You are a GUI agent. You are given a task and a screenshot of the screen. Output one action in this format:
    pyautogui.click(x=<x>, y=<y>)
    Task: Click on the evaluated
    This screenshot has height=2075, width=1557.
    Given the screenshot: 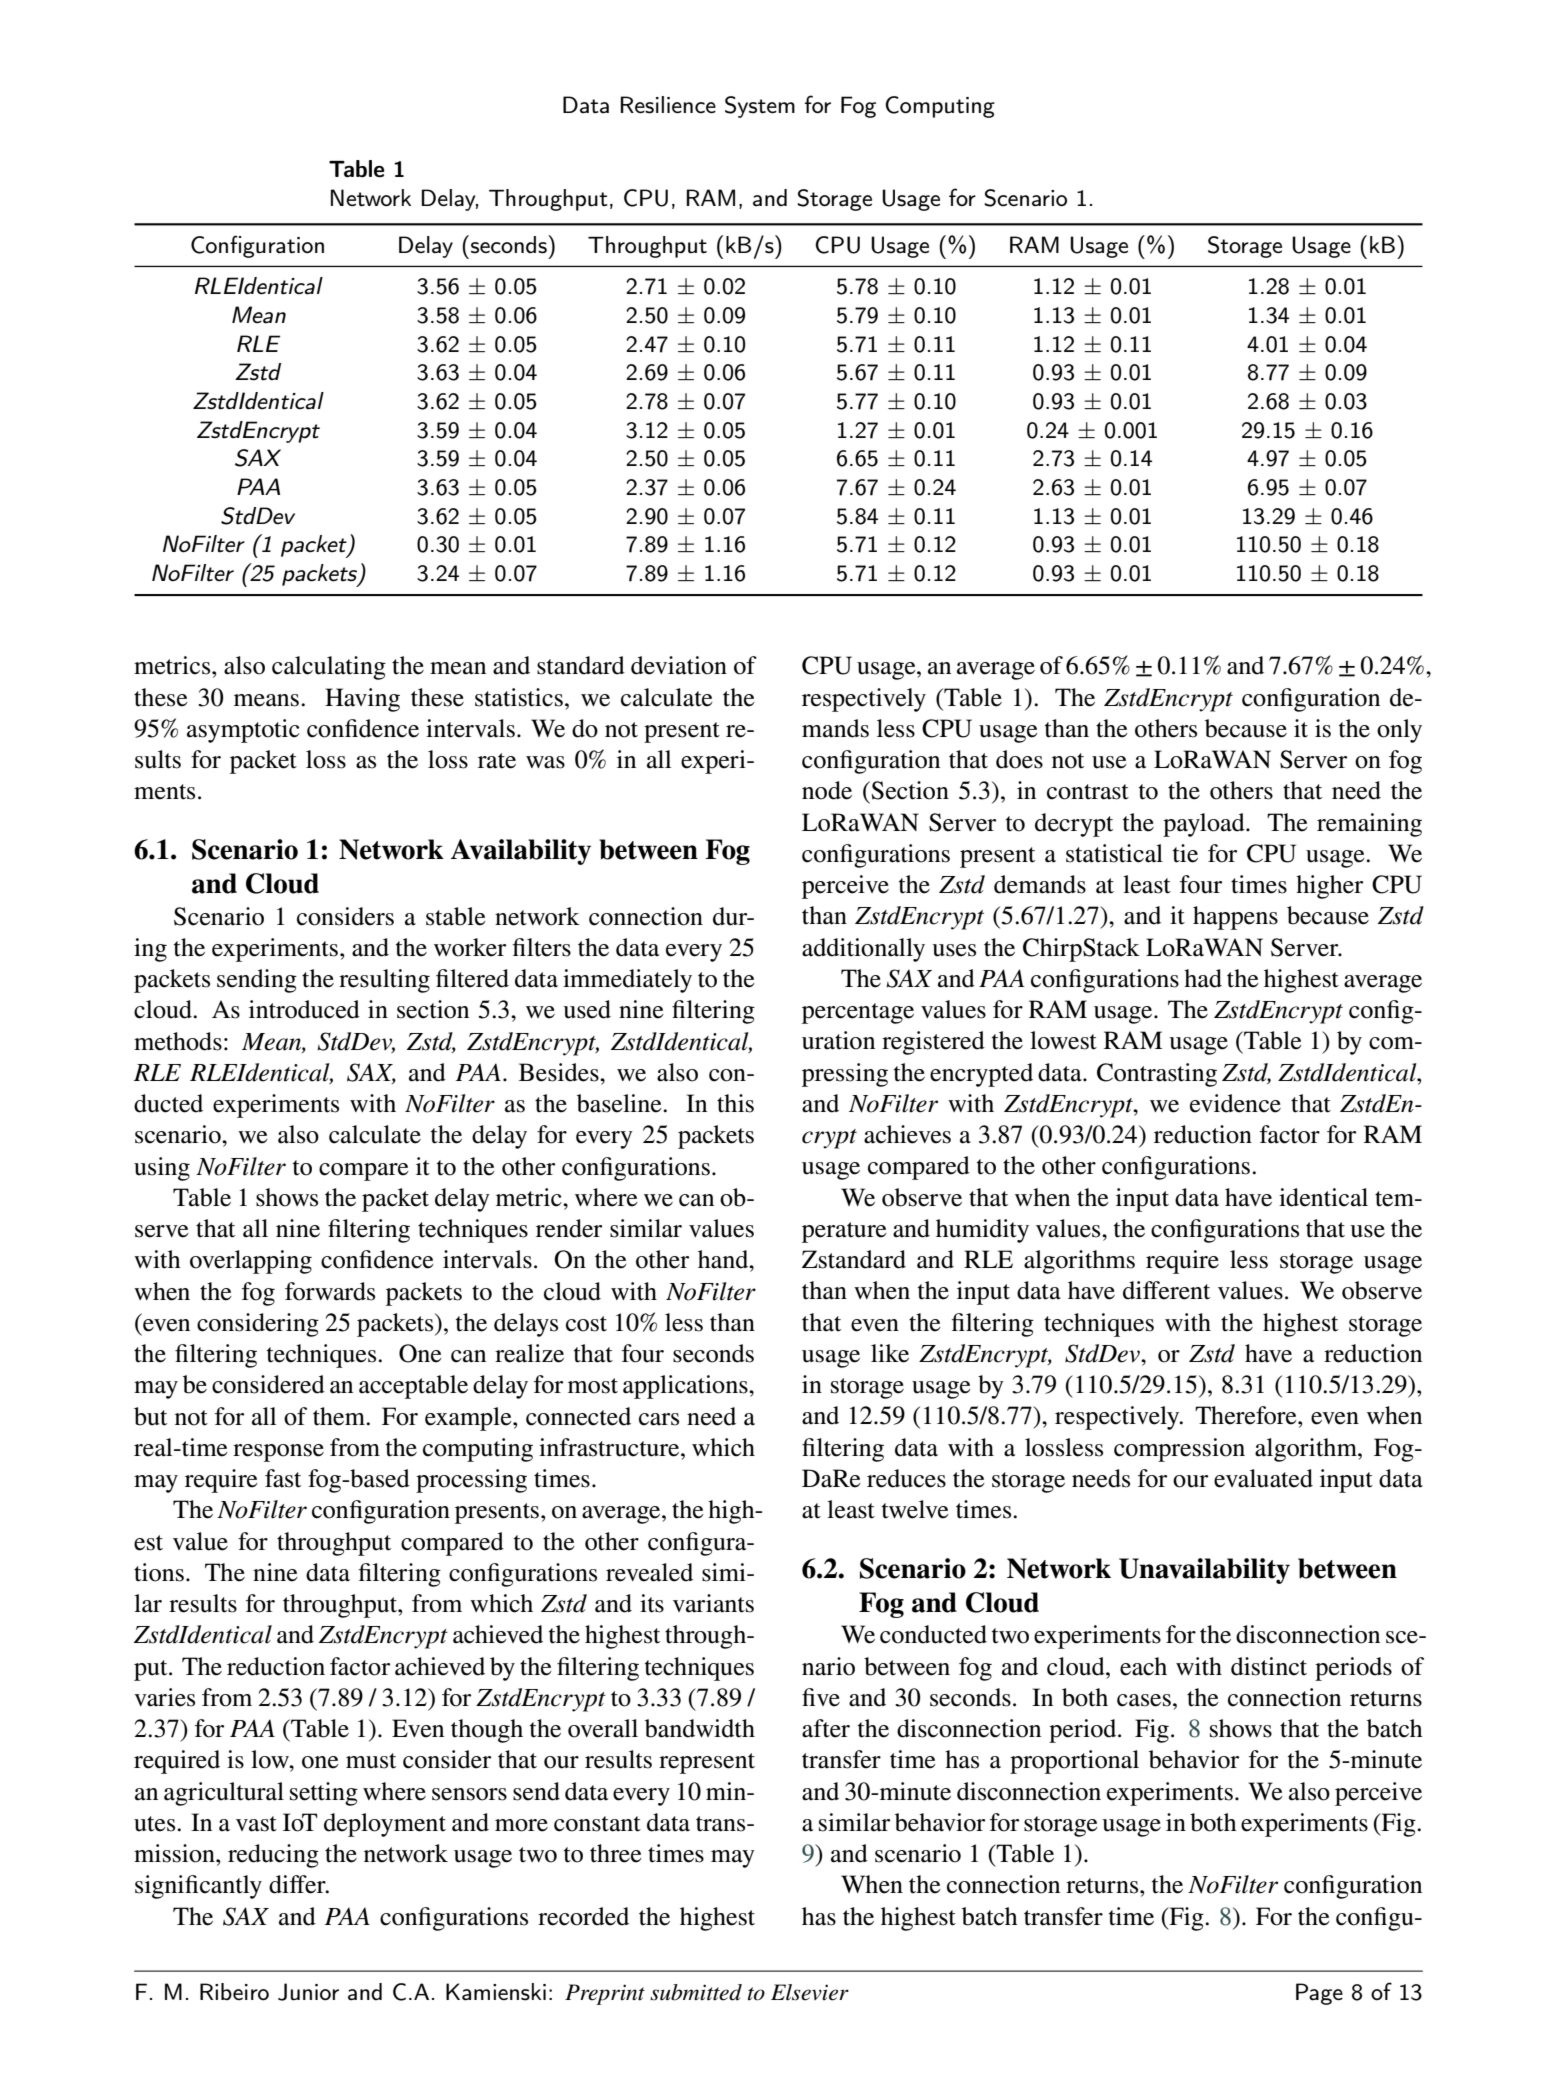 What is the action you would take?
    pyautogui.click(x=1263, y=1478)
